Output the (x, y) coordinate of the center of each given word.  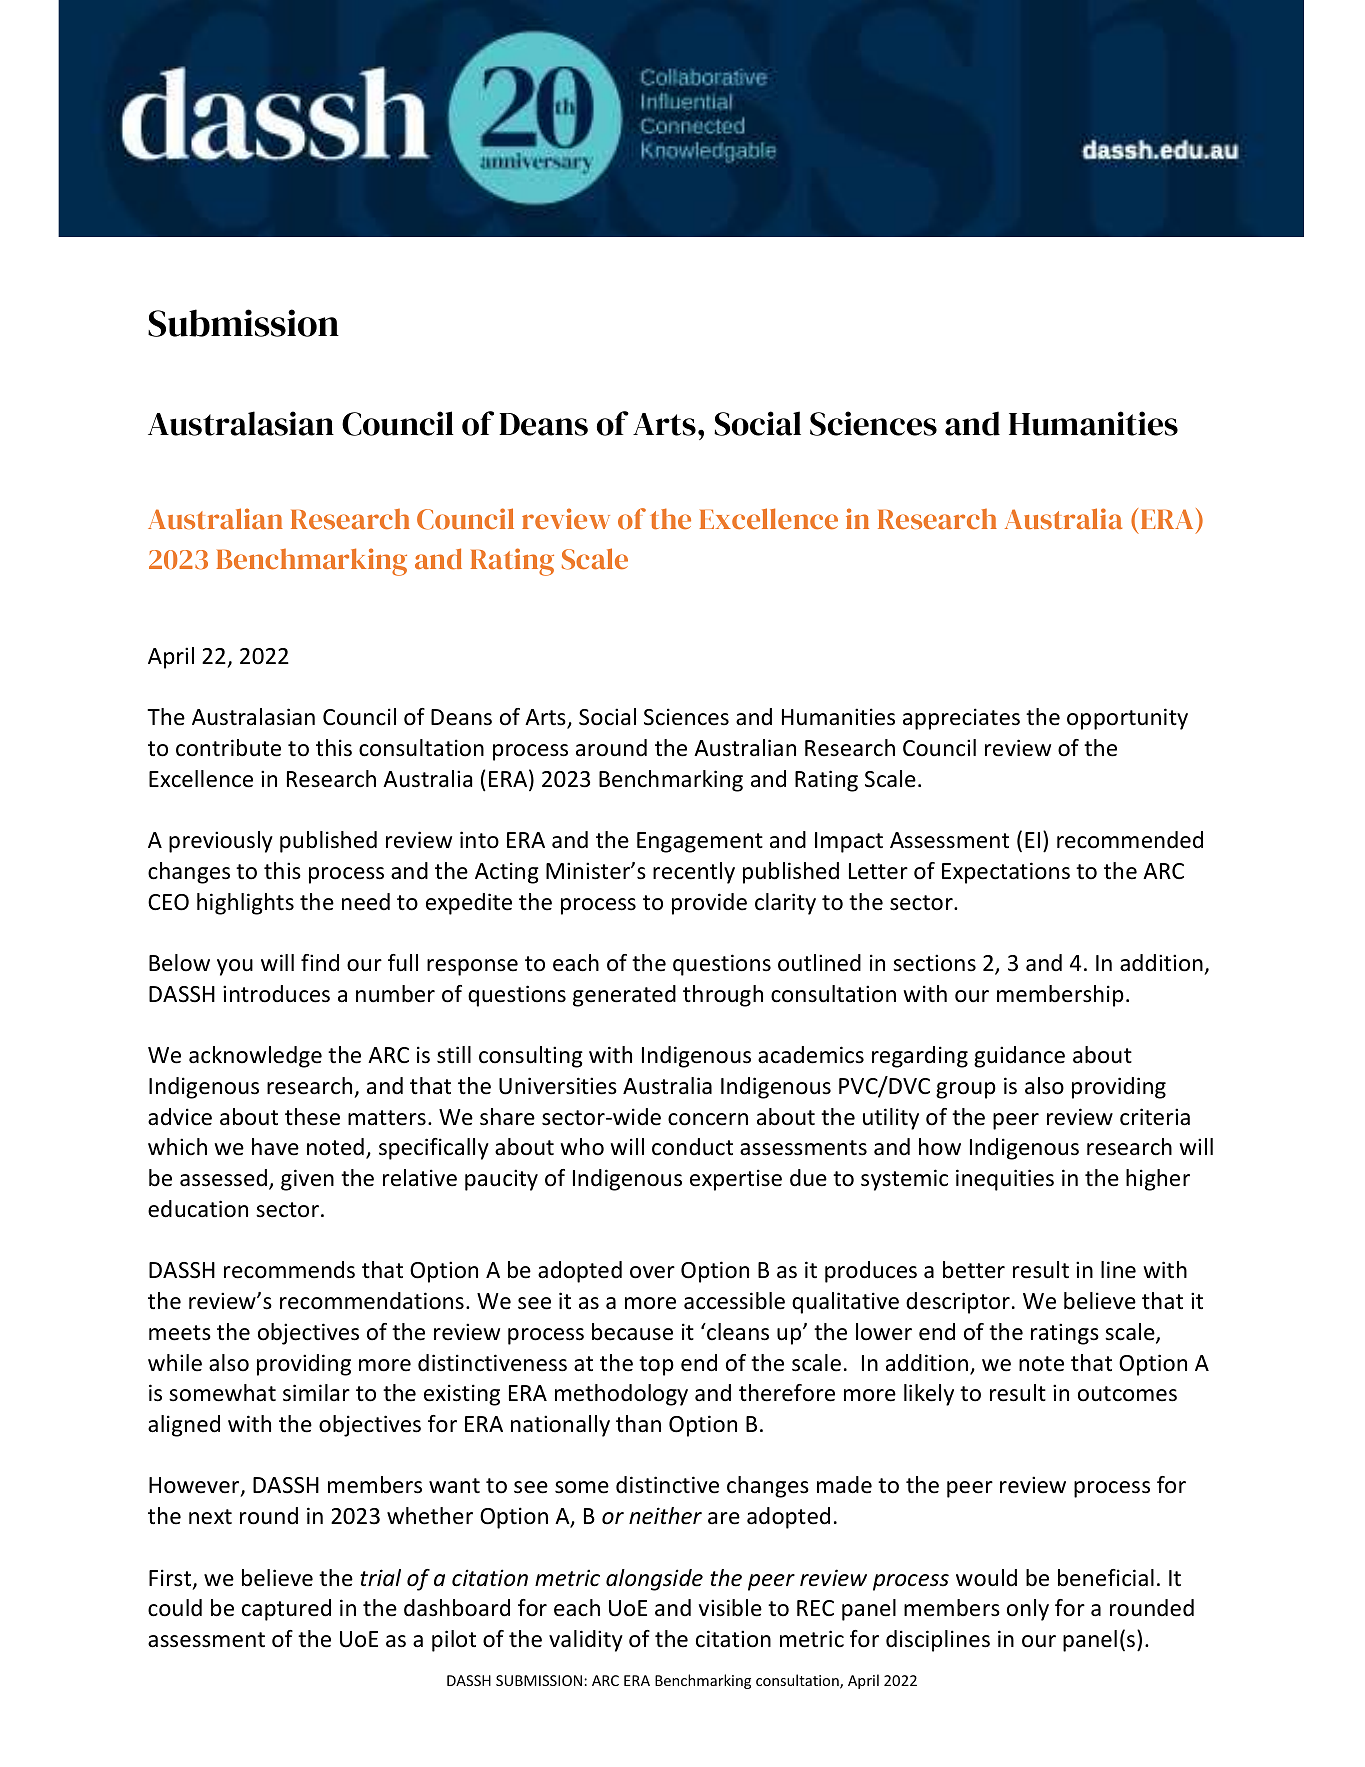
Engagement (700, 842)
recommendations (372, 1301)
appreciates (961, 719)
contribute (228, 748)
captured (286, 1610)
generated (624, 996)
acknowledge (255, 1057)
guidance (1019, 1057)
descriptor (958, 1303)
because (632, 1332)
